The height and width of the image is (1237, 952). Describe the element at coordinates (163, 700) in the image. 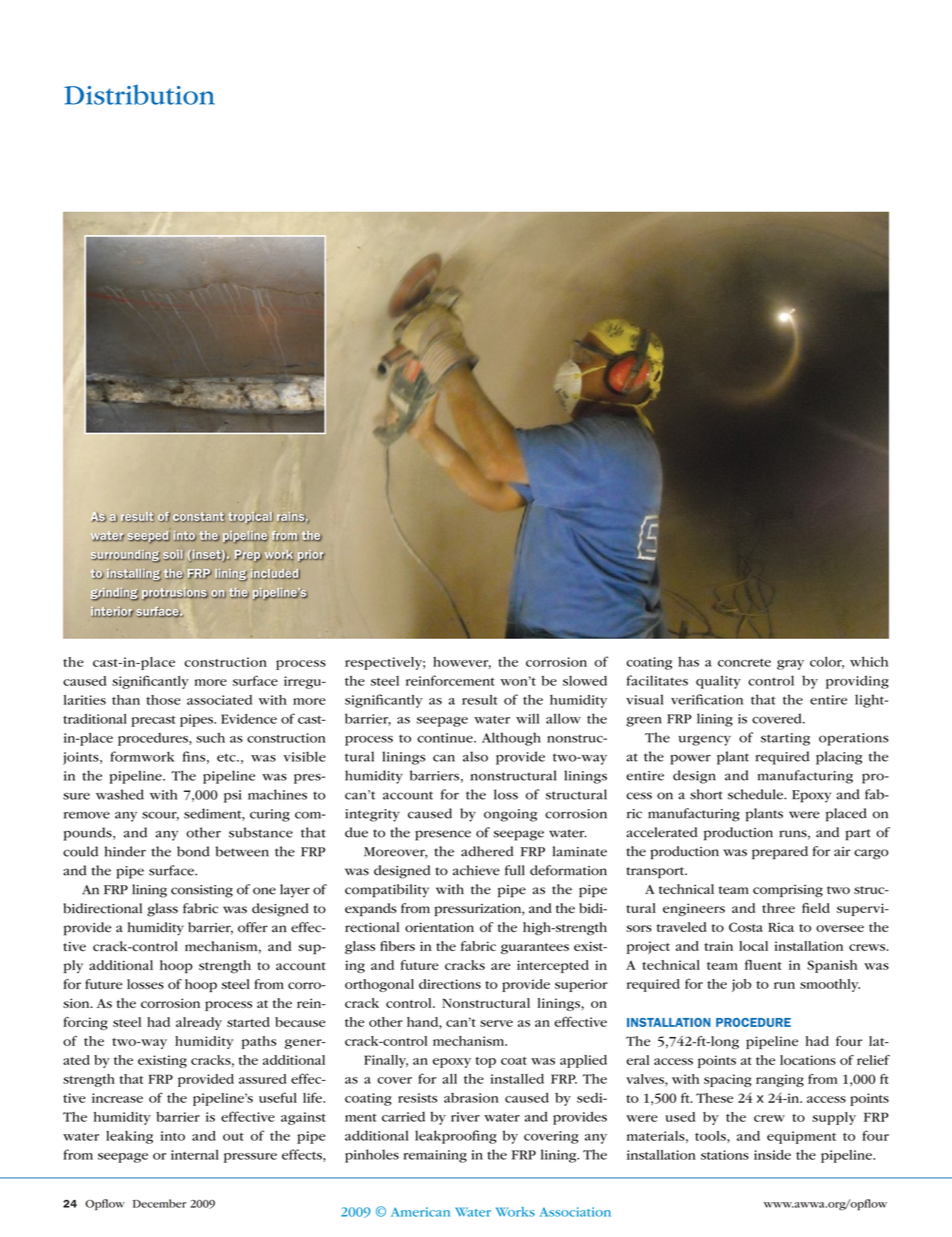

I see `those` at that location.
